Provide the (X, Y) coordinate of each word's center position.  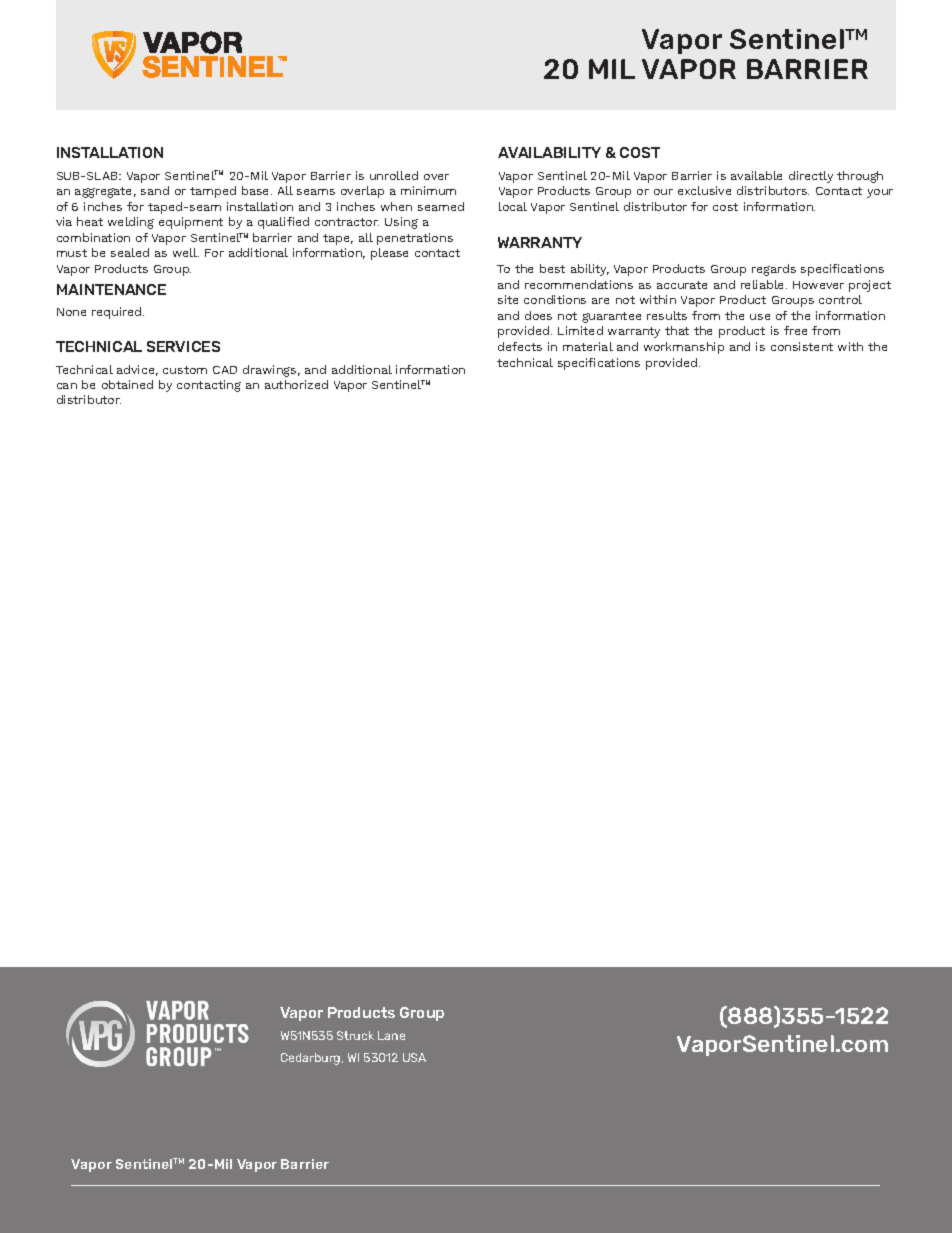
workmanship (684, 348)
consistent (802, 346)
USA (414, 1057)
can (67, 386)
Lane (391, 1035)
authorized (296, 384)
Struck (355, 1035)
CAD (225, 370)
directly (811, 177)
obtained (127, 384)
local (513, 206)
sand (155, 190)
